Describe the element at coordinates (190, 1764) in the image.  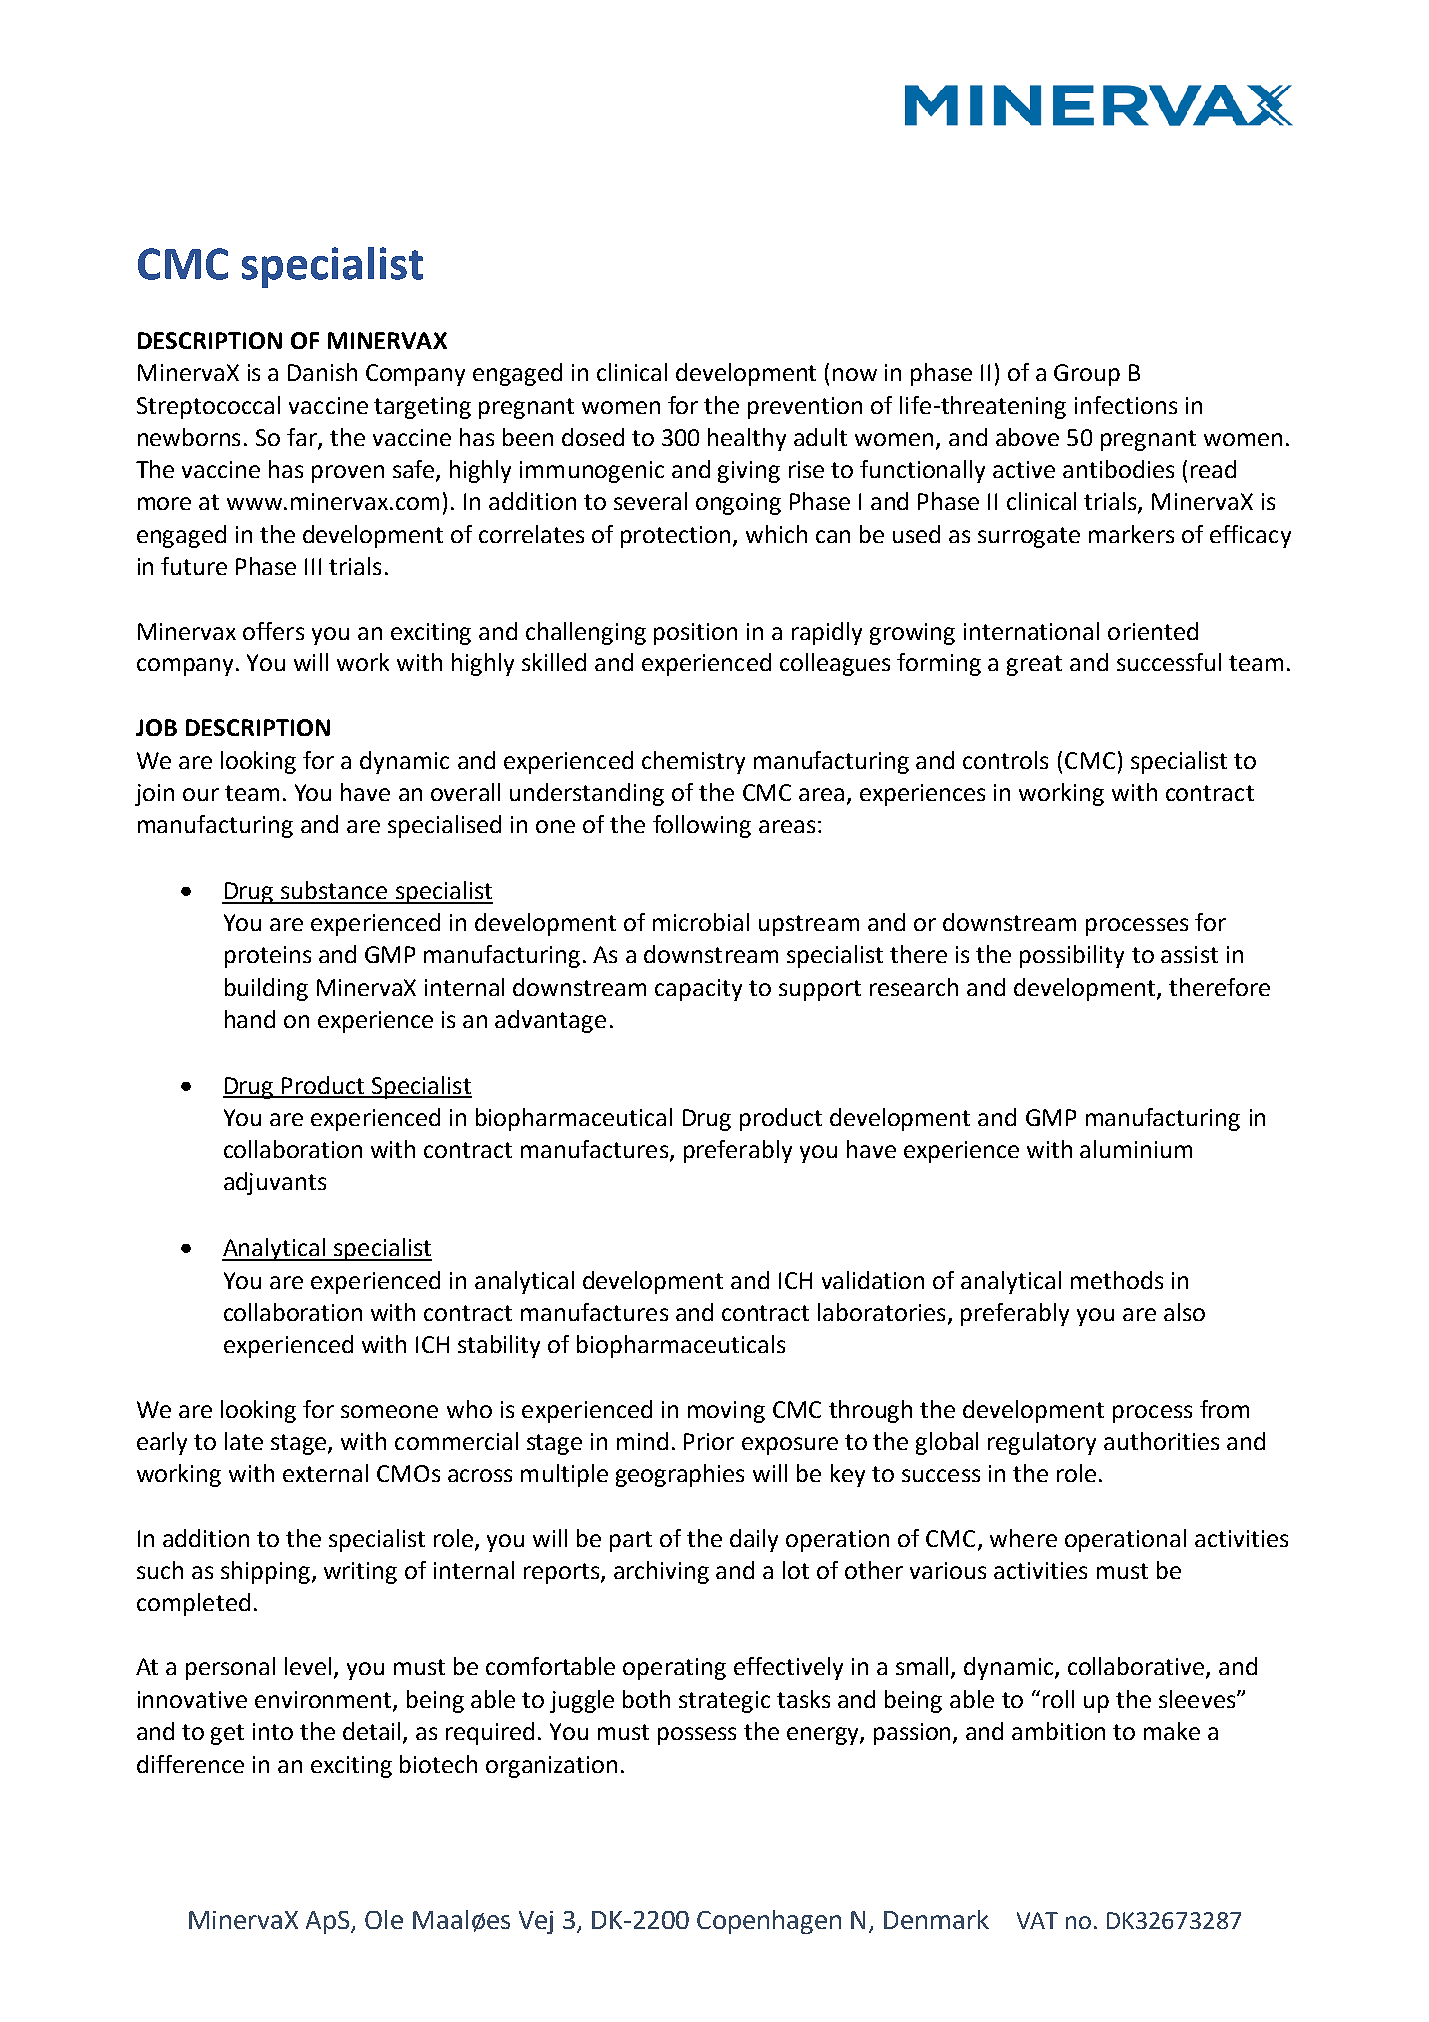
I see `difference` at that location.
